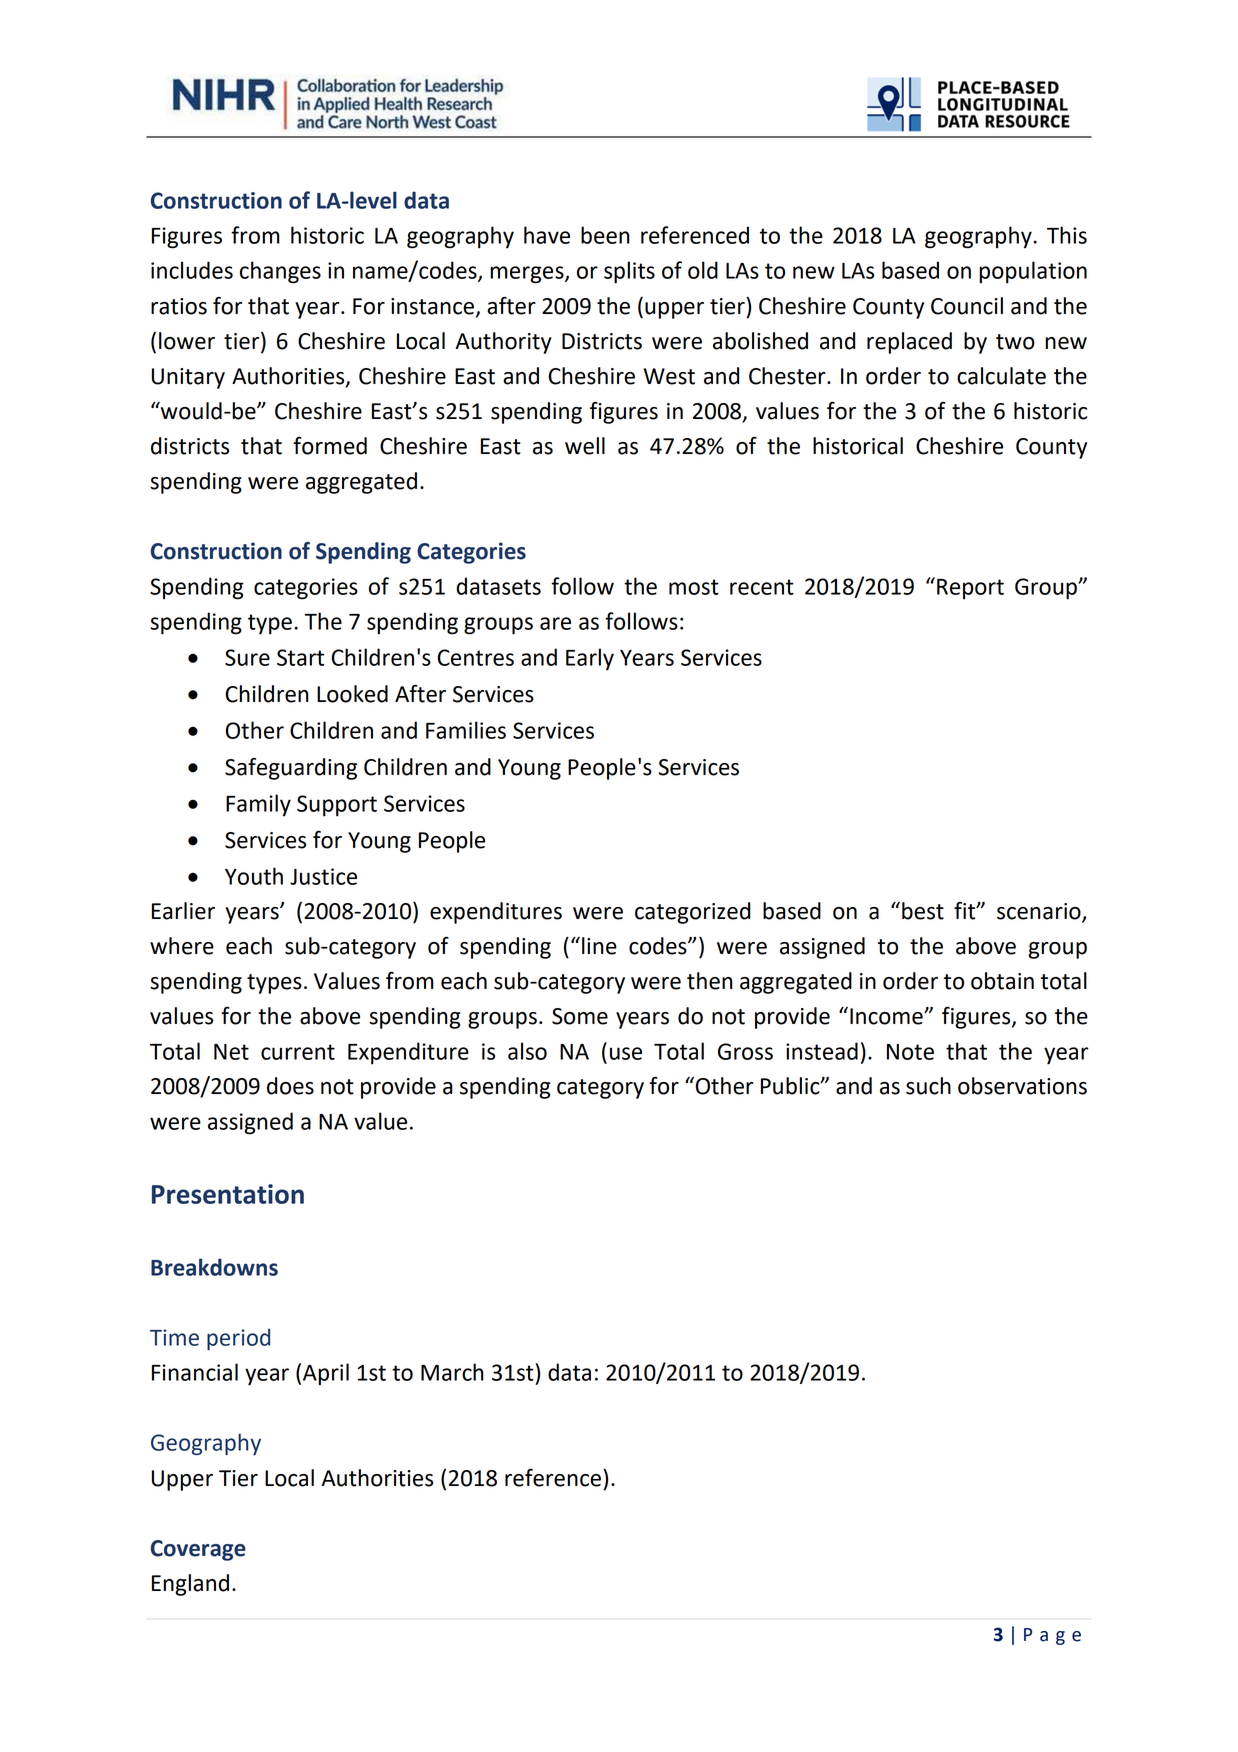  I want to click on most, so click(694, 587).
